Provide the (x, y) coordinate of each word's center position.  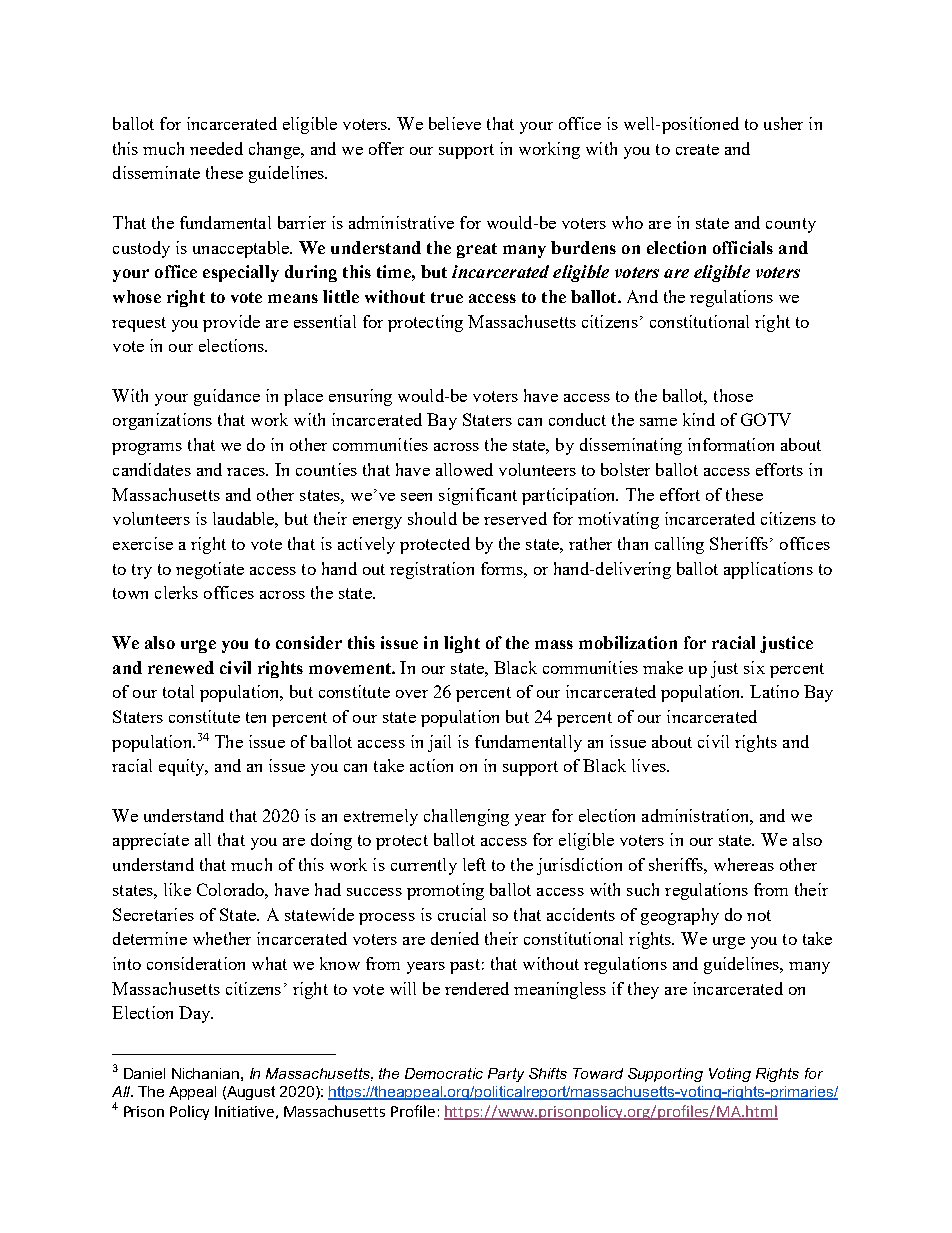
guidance (227, 397)
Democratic (444, 1073)
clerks (176, 592)
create (697, 149)
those (733, 395)
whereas (744, 864)
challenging (466, 817)
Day (196, 1014)
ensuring (360, 397)
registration (432, 570)
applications (768, 570)
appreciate (151, 841)
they (643, 990)
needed (216, 148)
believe (455, 123)
